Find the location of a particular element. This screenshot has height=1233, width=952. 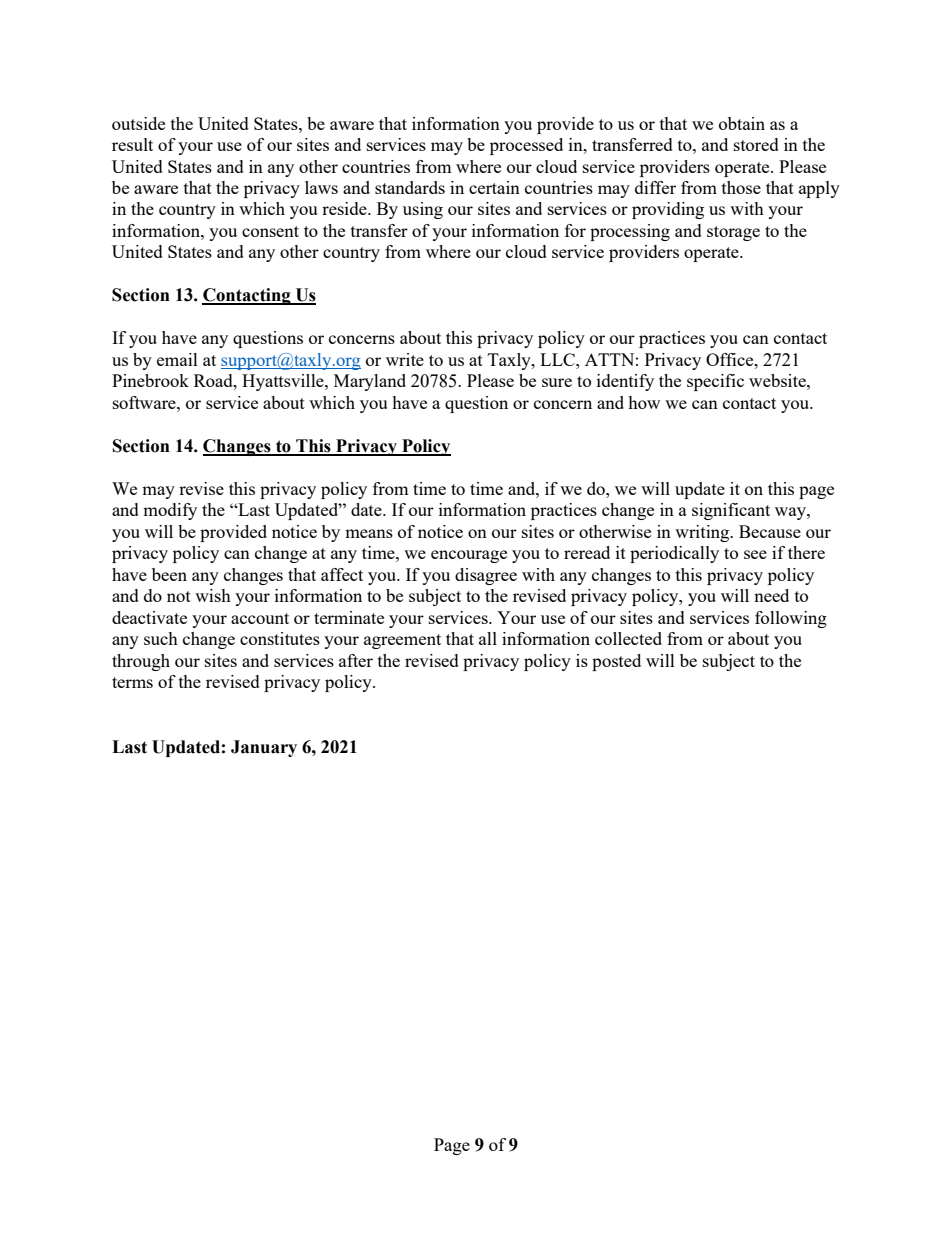

modify is located at coordinates (170, 511).
